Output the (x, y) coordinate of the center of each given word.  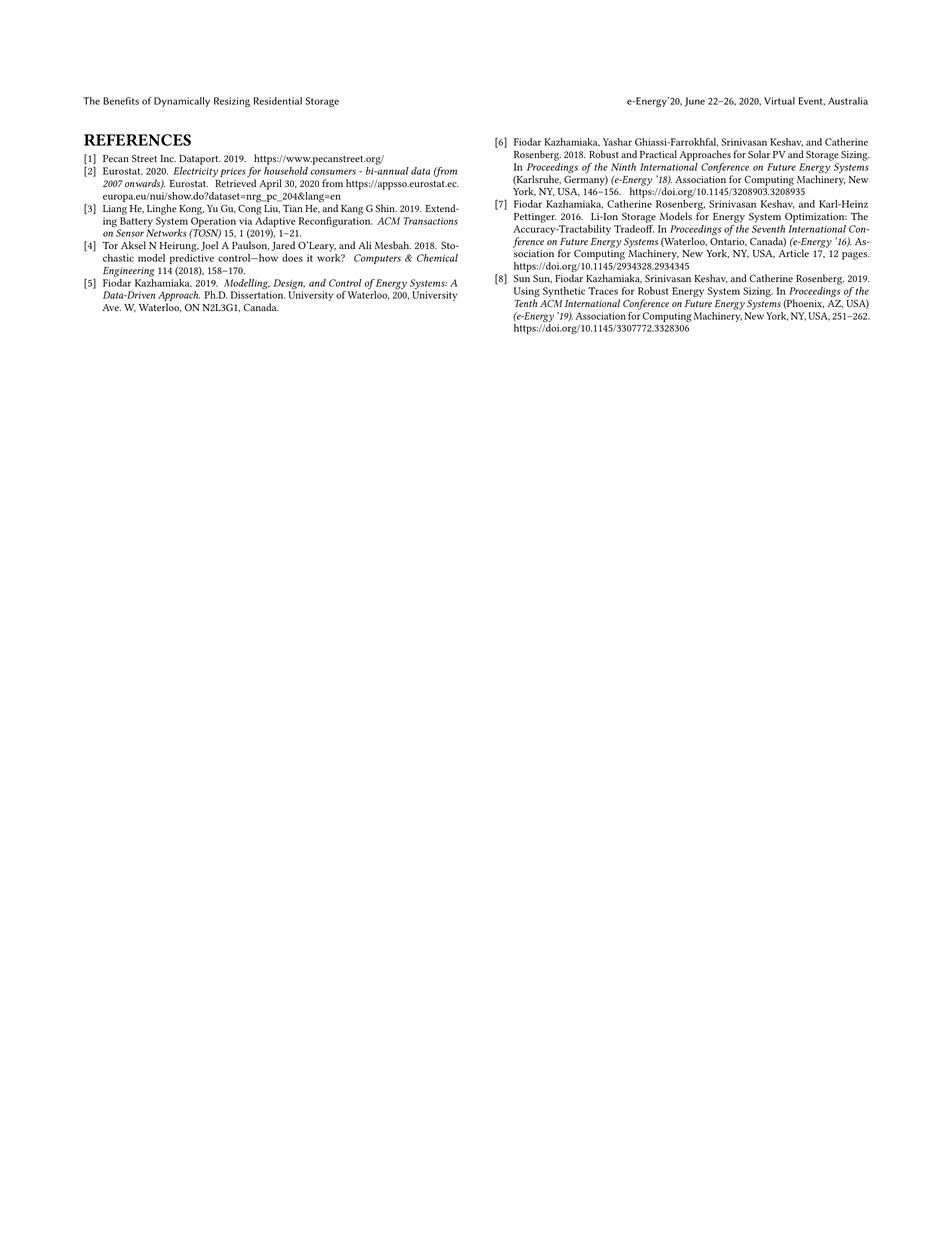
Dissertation (258, 295)
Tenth (526, 303)
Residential (278, 101)
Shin (386, 208)
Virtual (779, 101)
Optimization (816, 218)
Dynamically (182, 102)
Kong (191, 210)
